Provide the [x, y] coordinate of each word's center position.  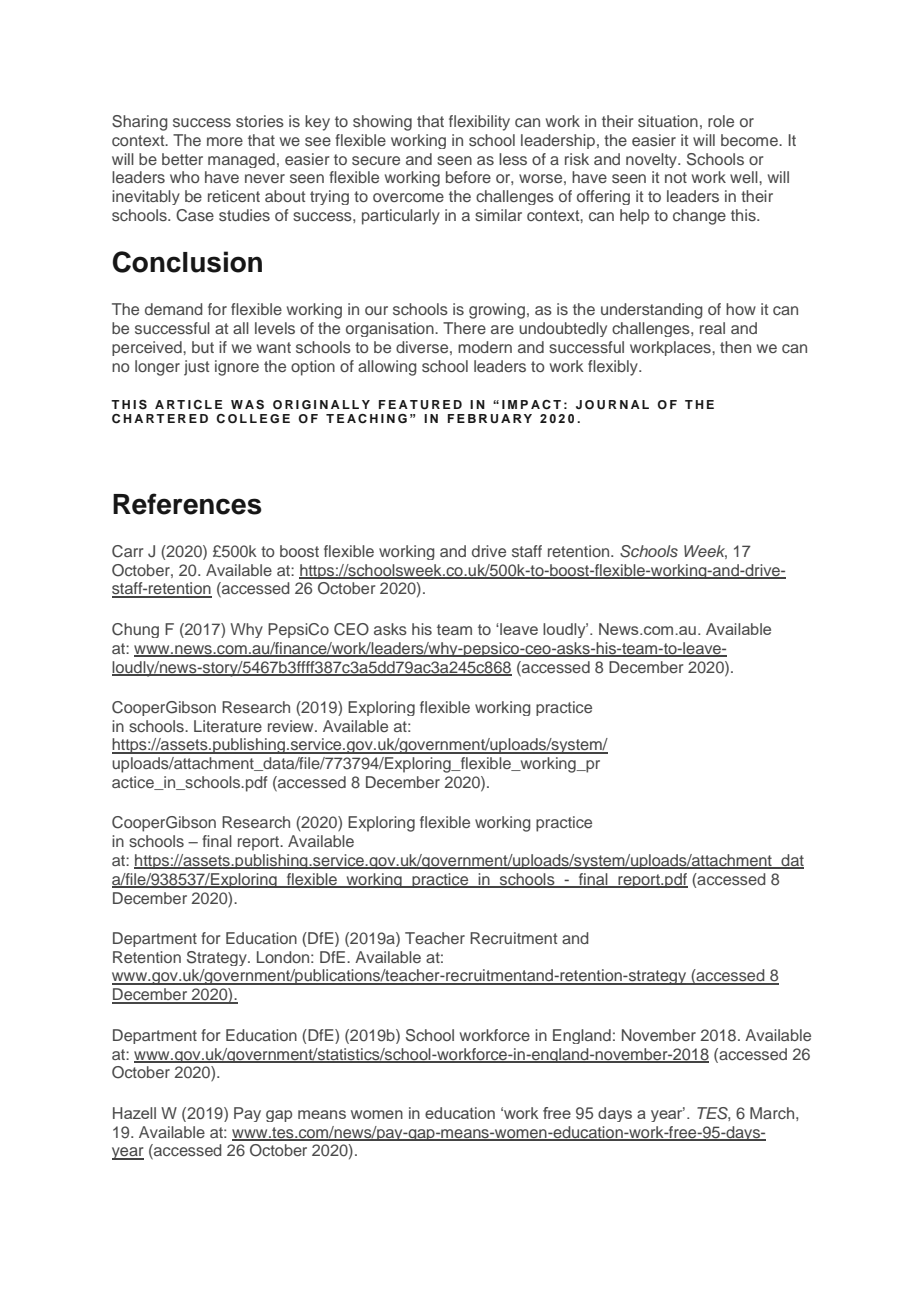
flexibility [479, 123]
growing [497, 311]
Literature [228, 726]
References [187, 504]
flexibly [614, 368]
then [735, 347]
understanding [652, 311]
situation [668, 121]
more [225, 141]
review [292, 726]
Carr [128, 551]
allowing [387, 368]
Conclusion [187, 262]
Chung [135, 630]
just [196, 368]
